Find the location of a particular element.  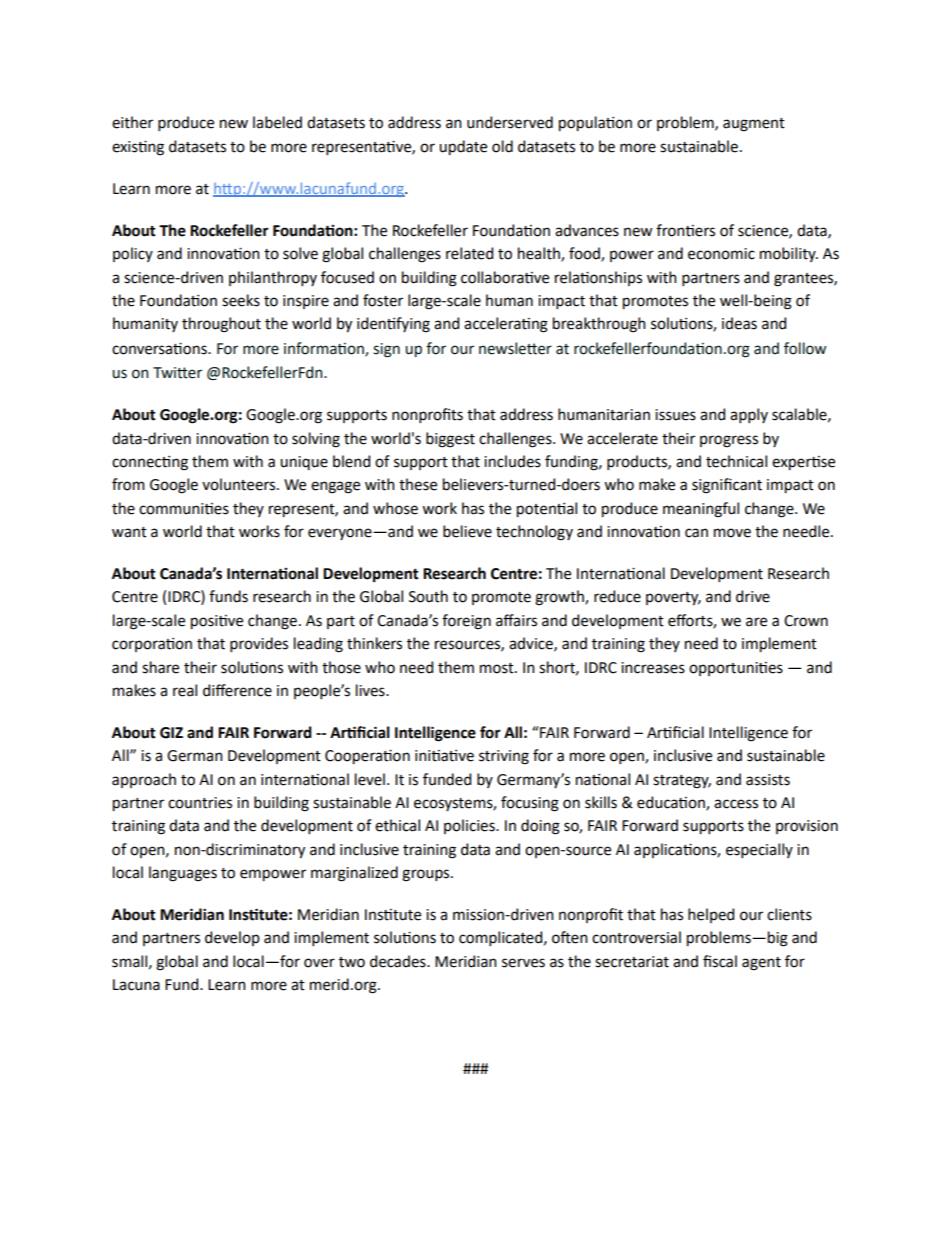

helped is located at coordinates (711, 915).
